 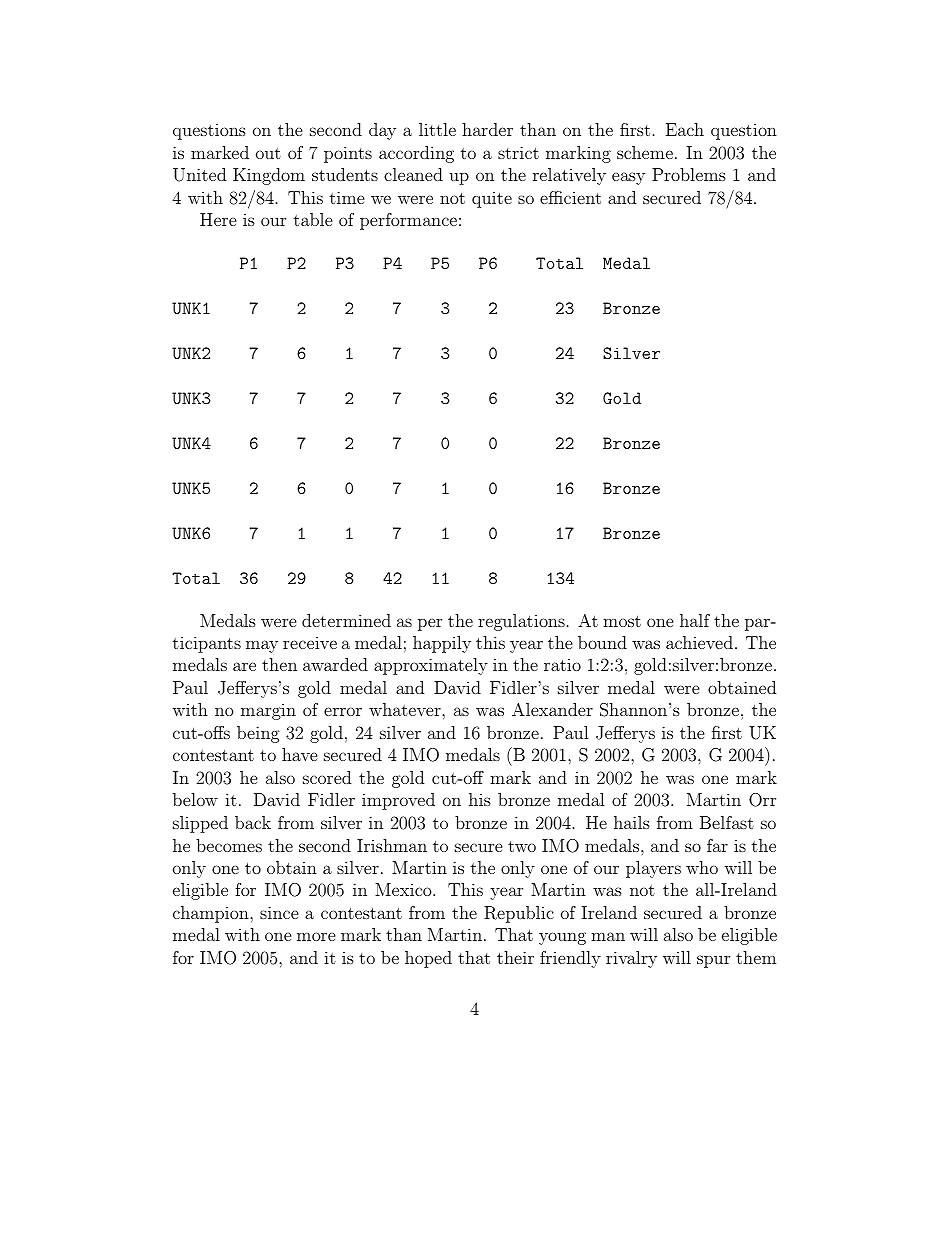 I want to click on regulations, so click(x=521, y=622).
